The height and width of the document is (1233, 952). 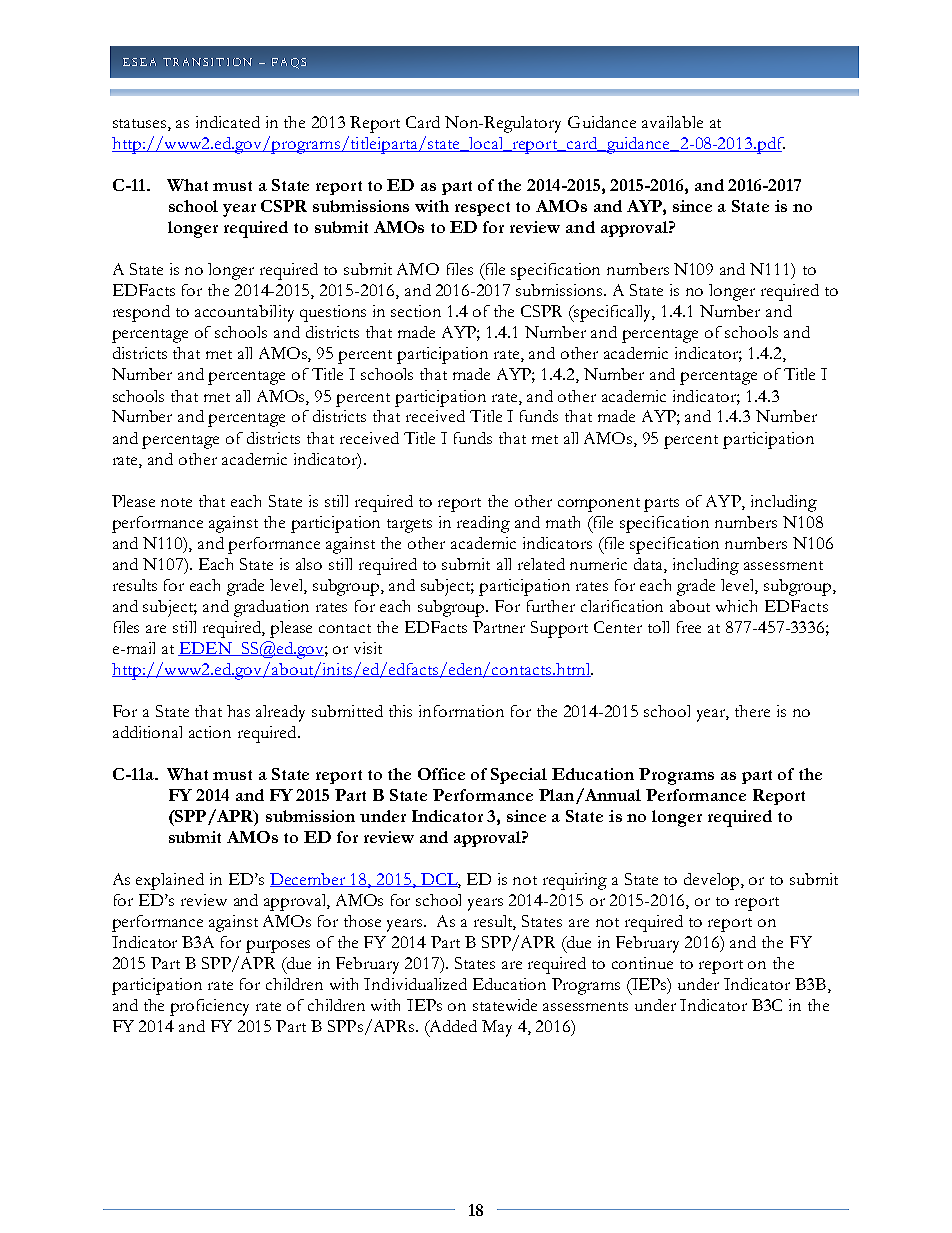 I want to click on indicated, so click(x=228, y=122).
